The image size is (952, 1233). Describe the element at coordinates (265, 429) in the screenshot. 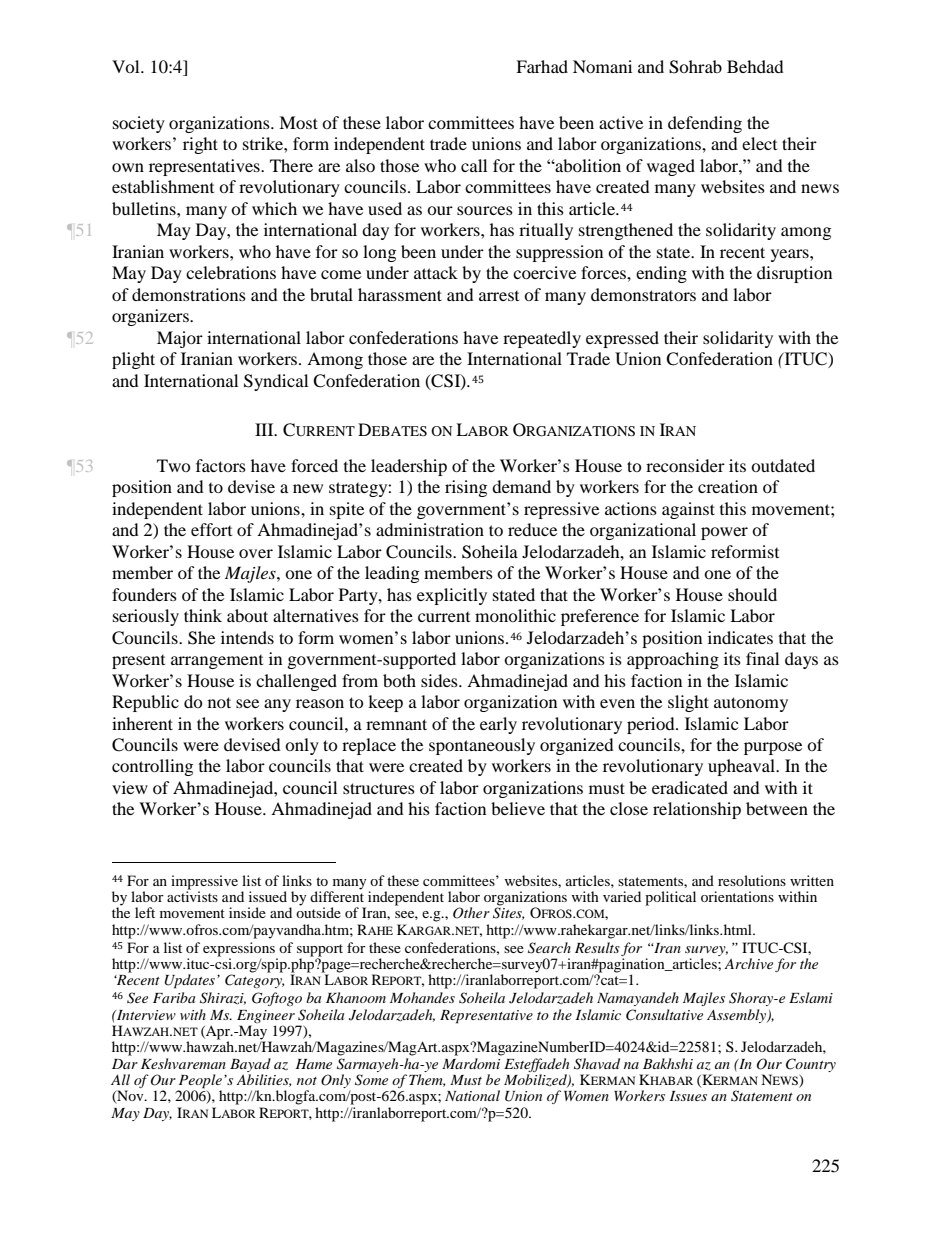

I see `III` at that location.
